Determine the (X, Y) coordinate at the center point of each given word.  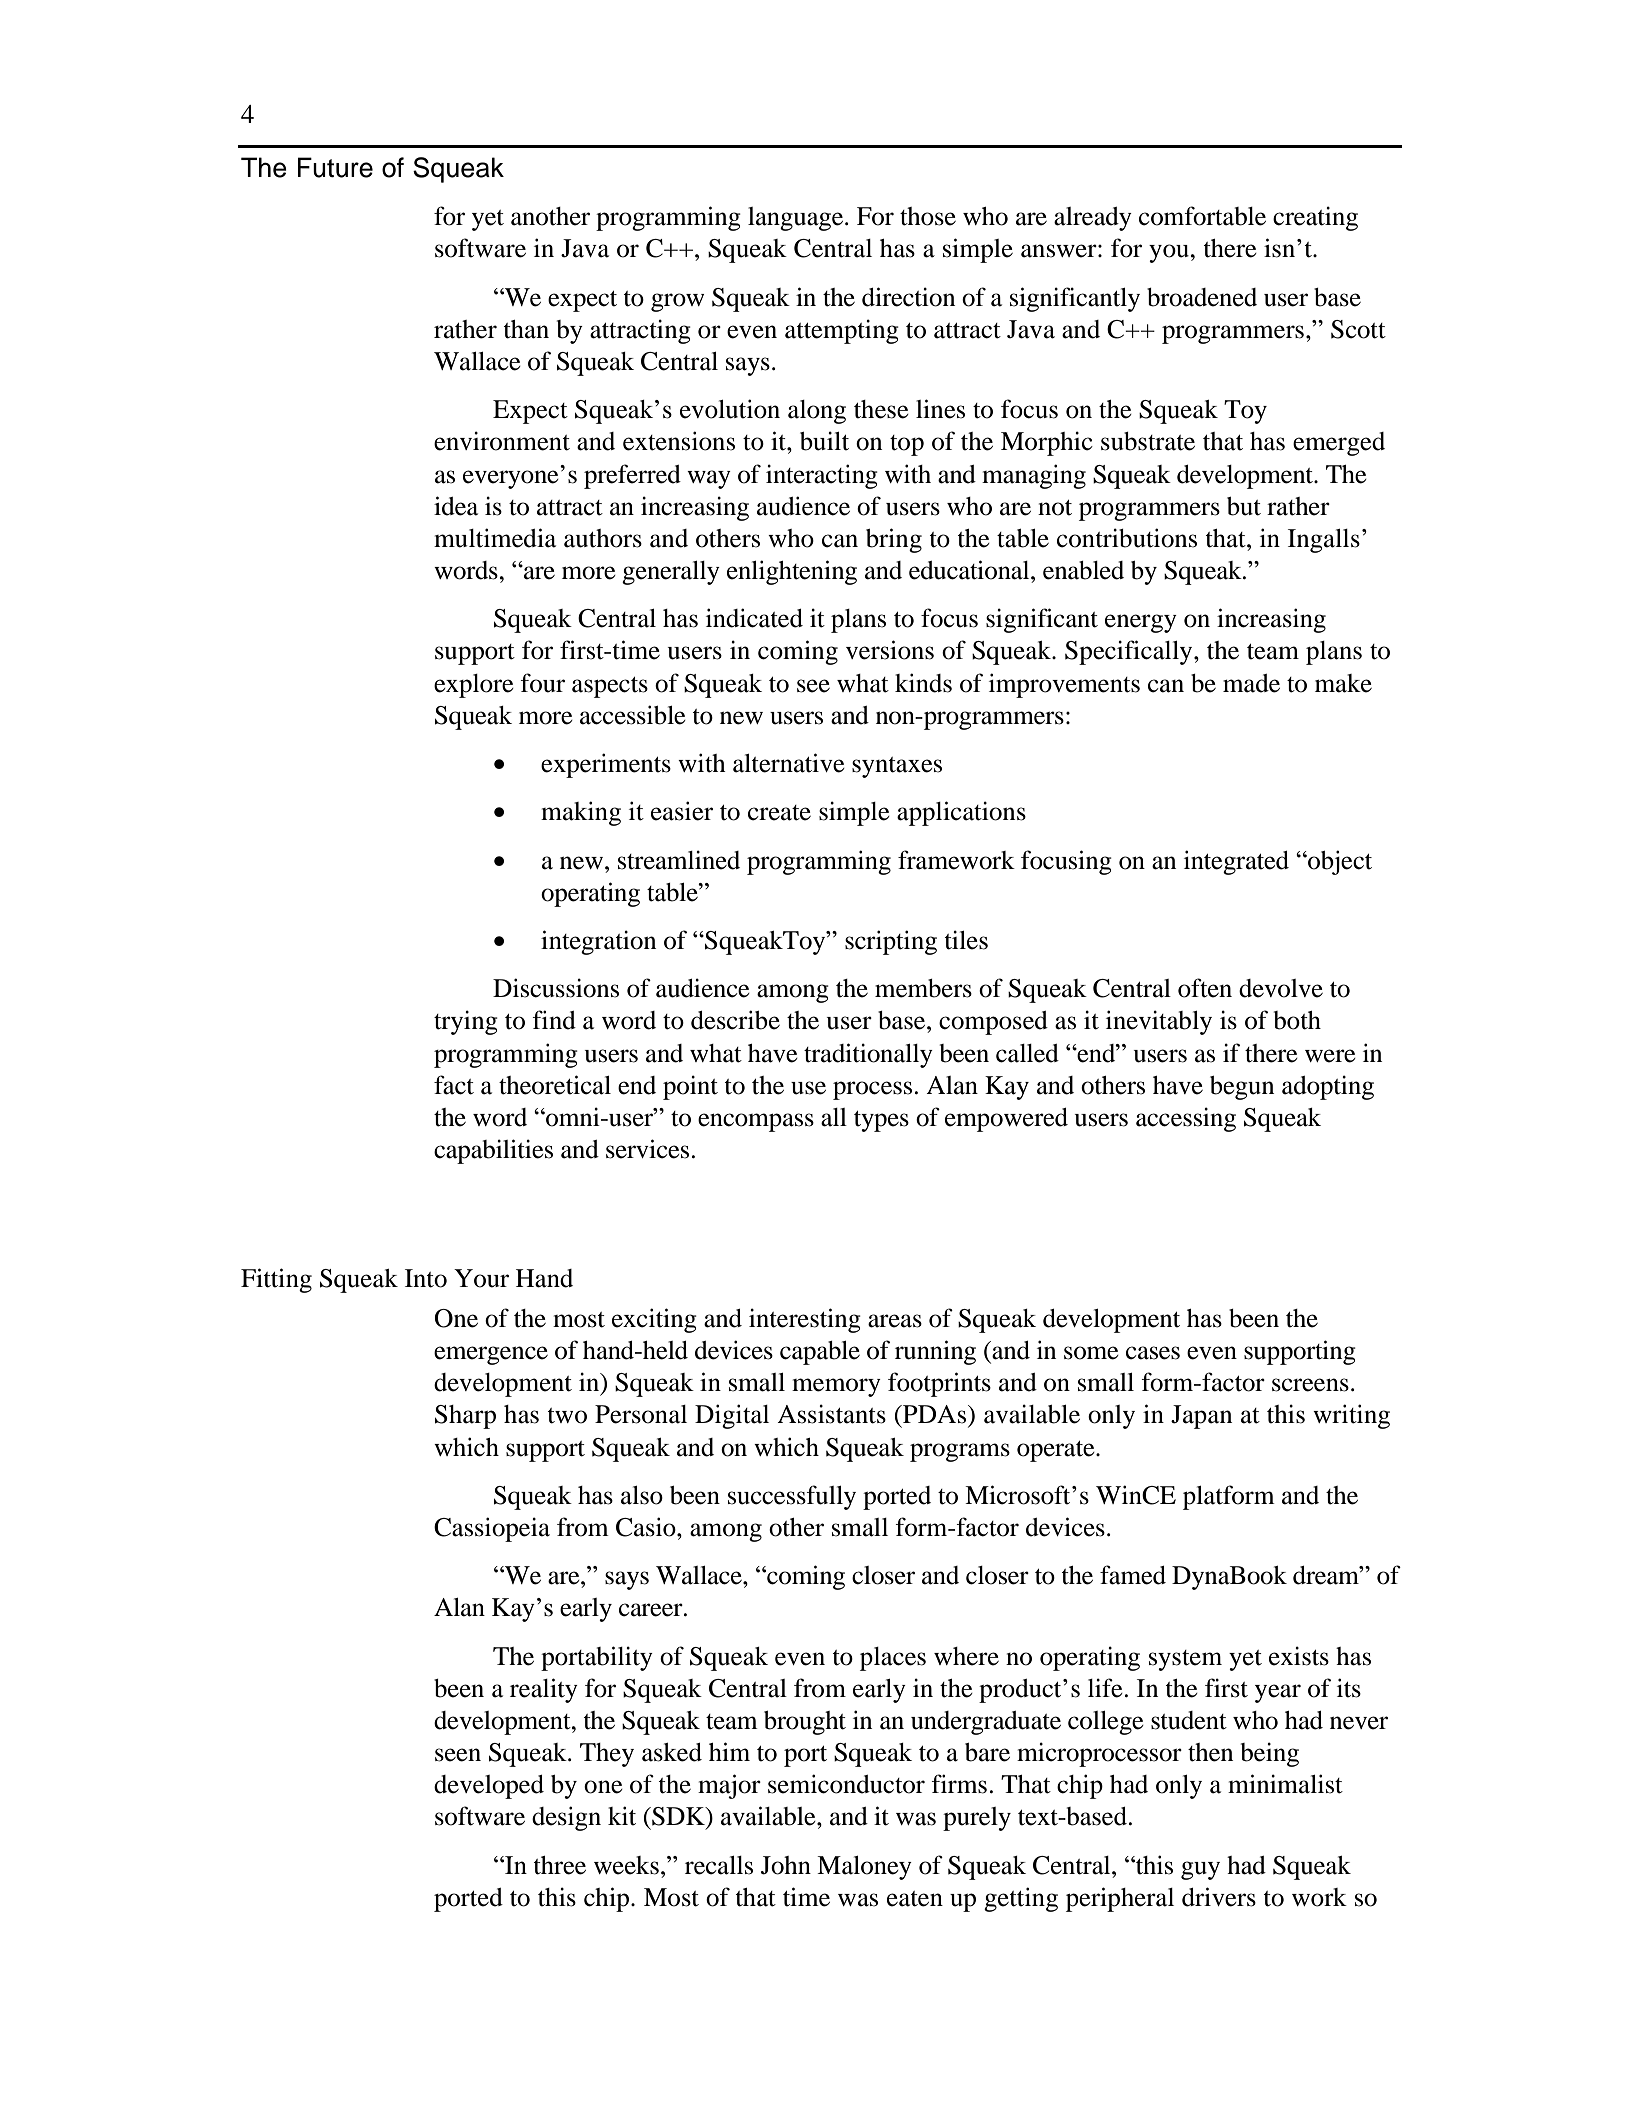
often (1205, 988)
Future (335, 167)
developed (489, 1787)
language (797, 219)
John (786, 1865)
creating (1315, 218)
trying (466, 1022)
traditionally (868, 1055)
